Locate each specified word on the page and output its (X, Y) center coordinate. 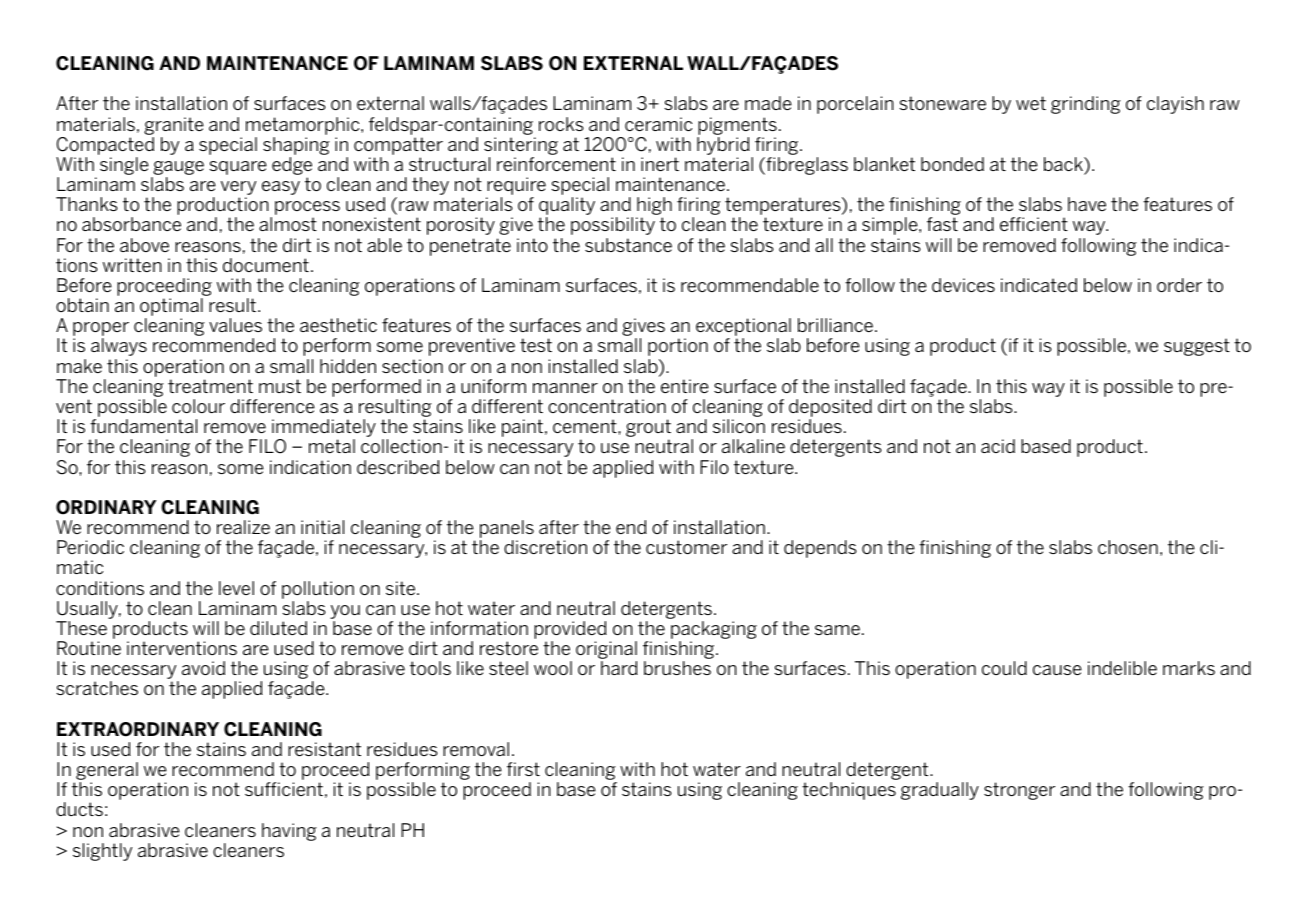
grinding (1086, 105)
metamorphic (304, 126)
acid (998, 446)
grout (648, 429)
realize (243, 527)
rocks (561, 124)
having (289, 832)
